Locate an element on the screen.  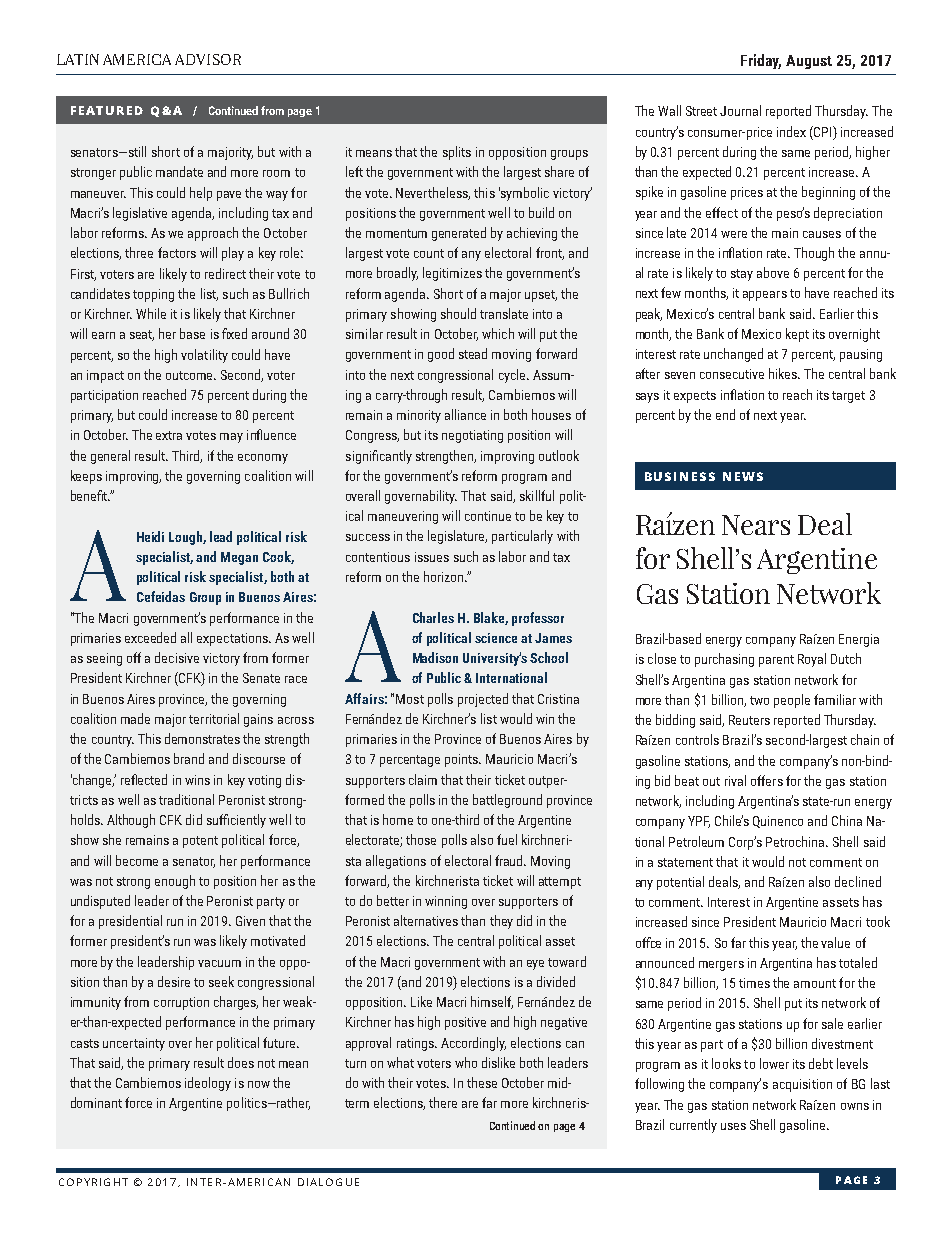
owns is located at coordinates (855, 1106).
